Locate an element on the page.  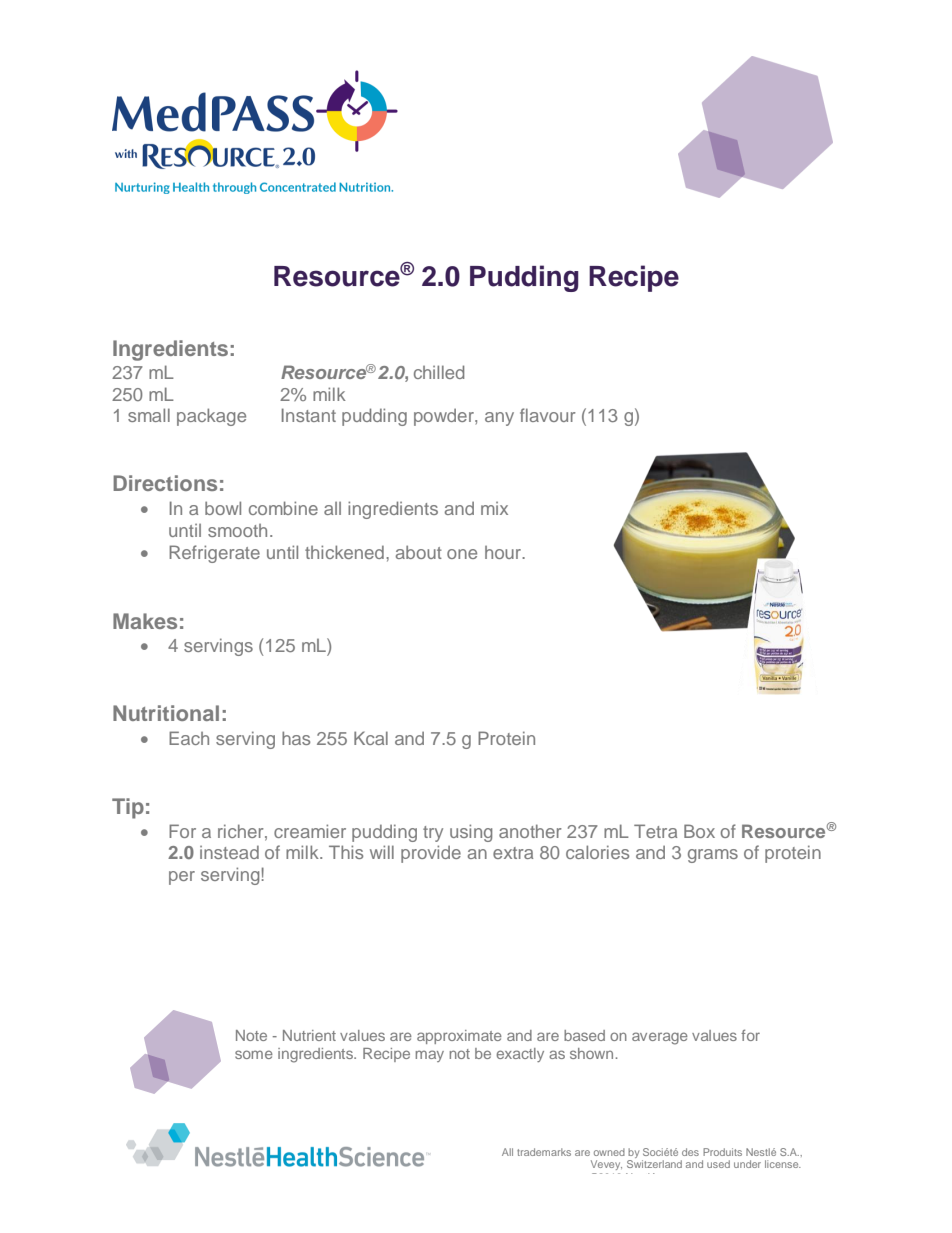
powder is located at coordinates (445, 417).
